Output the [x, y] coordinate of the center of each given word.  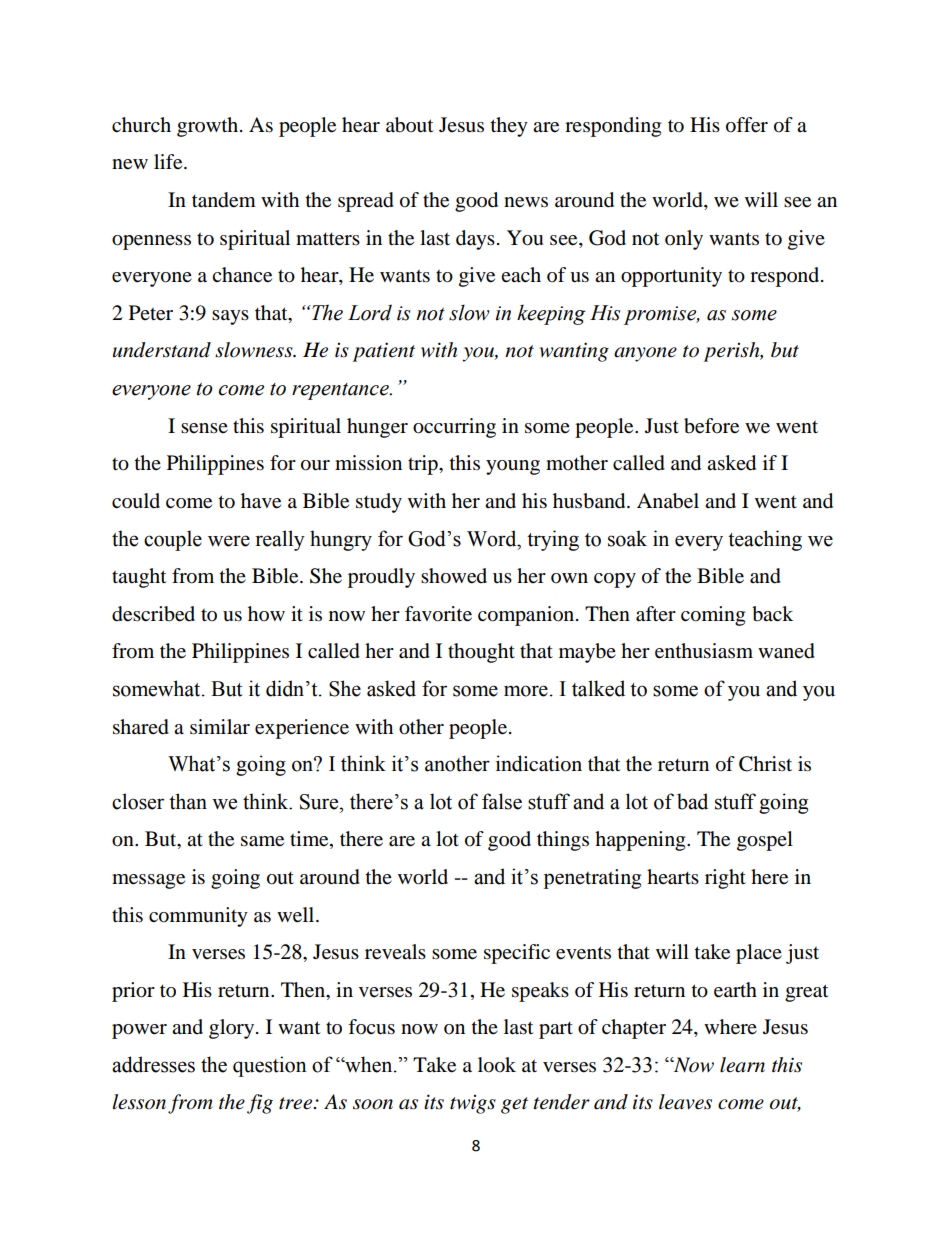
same [262, 841]
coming [713, 616]
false [502, 801]
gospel [765, 841]
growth [209, 127]
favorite [438, 614]
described [153, 614]
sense [204, 428]
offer [747, 125]
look [497, 1065]
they [509, 127]
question [270, 1066]
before [711, 426]
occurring [454, 428]
